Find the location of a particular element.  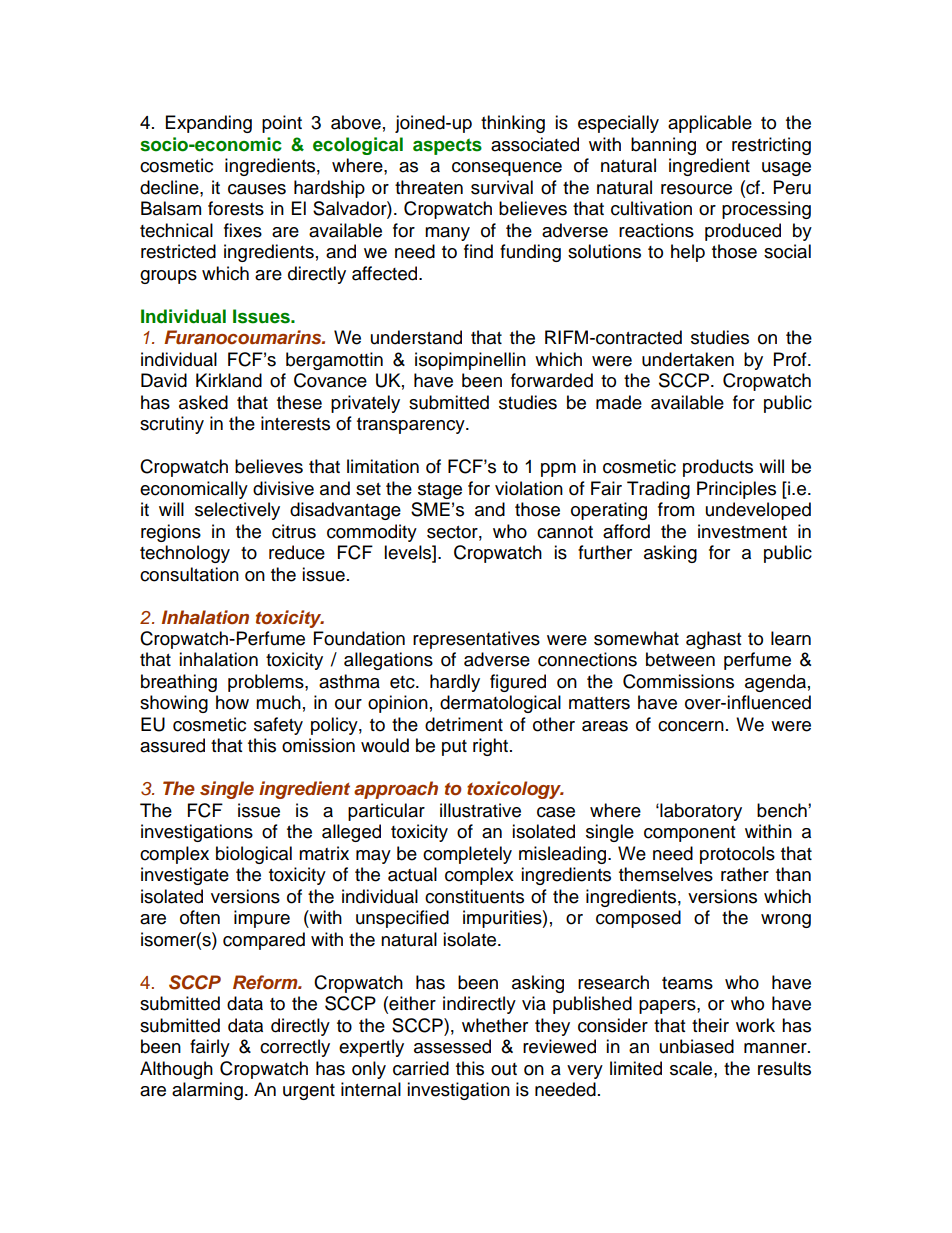

aspects is located at coordinates (447, 146).
